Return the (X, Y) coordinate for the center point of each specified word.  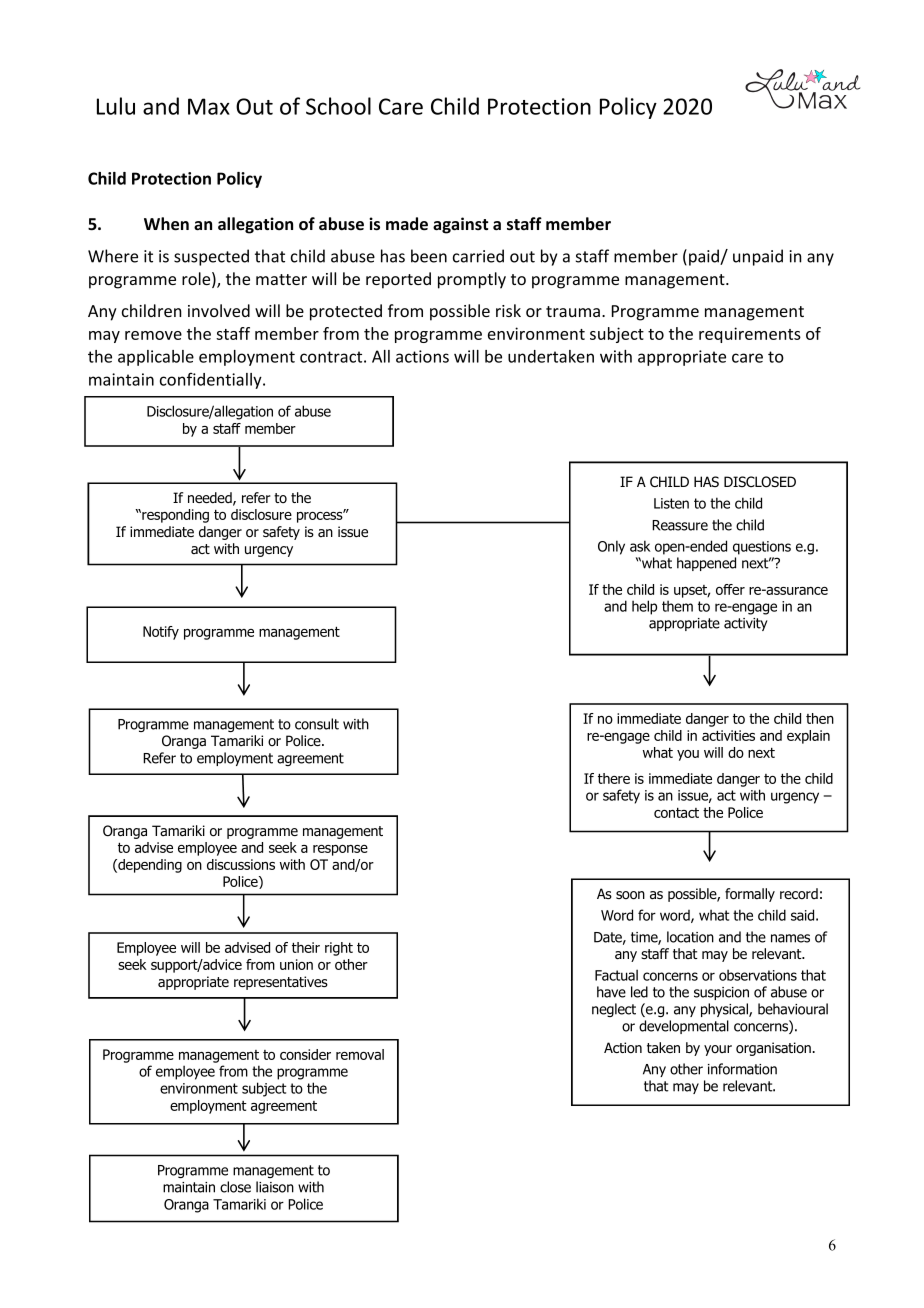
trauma (574, 311)
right (339, 949)
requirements (750, 335)
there (614, 778)
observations (758, 975)
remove (153, 335)
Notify (161, 633)
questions (762, 548)
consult (317, 724)
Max (209, 106)
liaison (275, 1187)
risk (508, 310)
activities (728, 735)
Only (611, 547)
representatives (281, 983)
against (460, 225)
